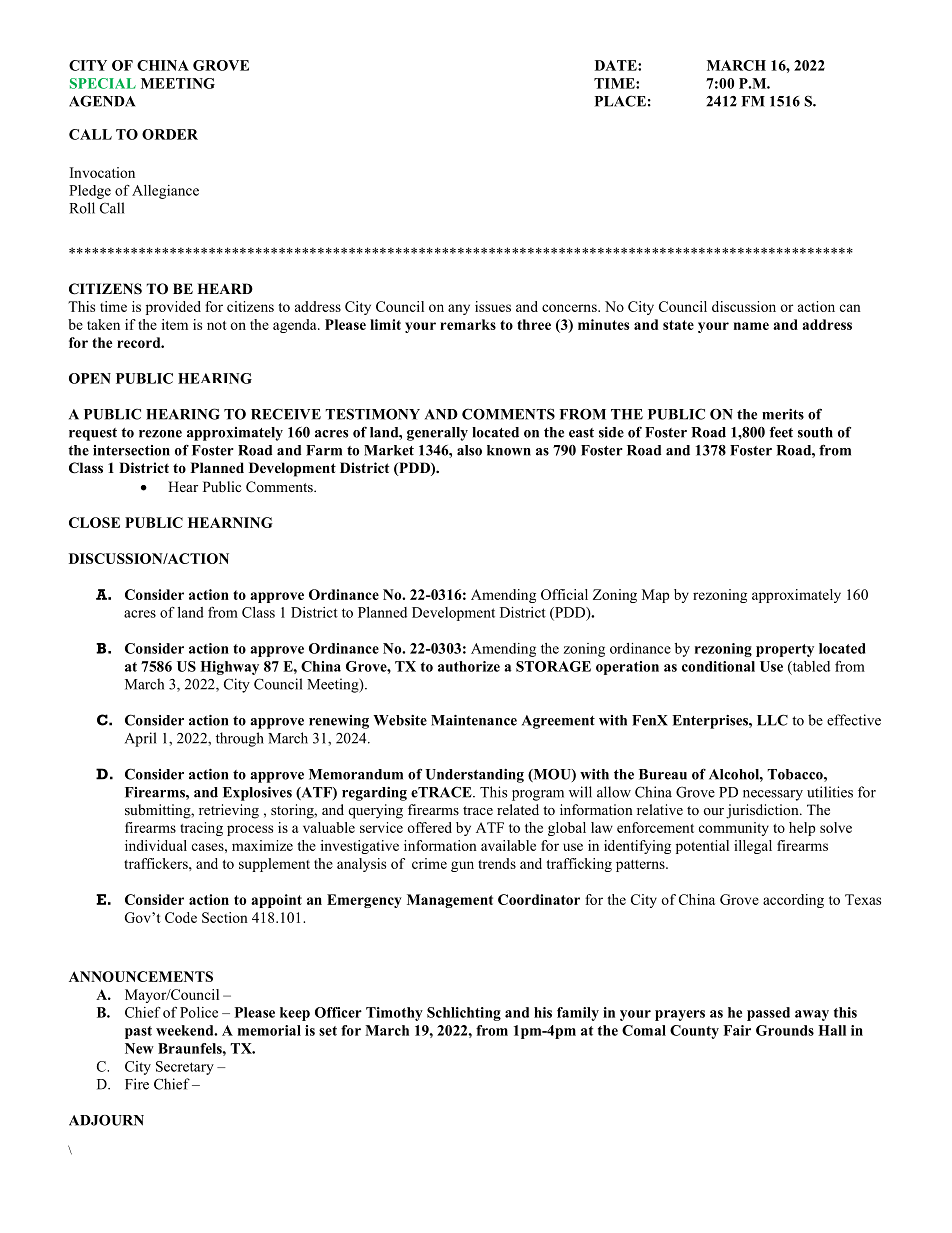 This screenshot has height=1233, width=952. What do you see at coordinates (140, 739) in the screenshot?
I see `April` at bounding box center [140, 739].
